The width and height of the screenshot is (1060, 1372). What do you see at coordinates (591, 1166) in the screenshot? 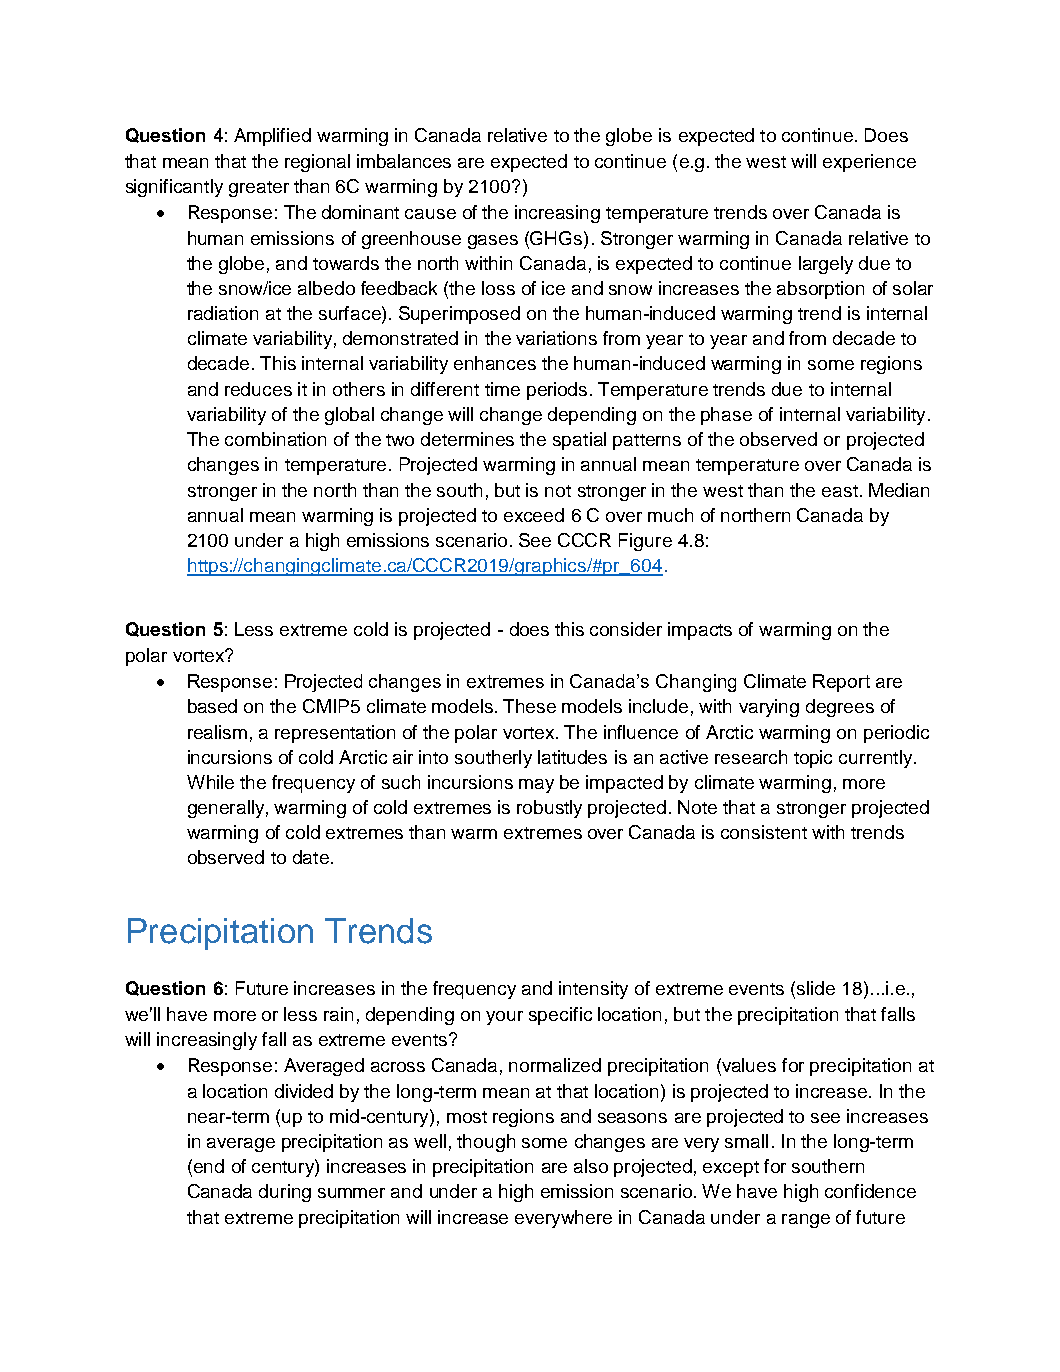
I see `also` at bounding box center [591, 1166].
